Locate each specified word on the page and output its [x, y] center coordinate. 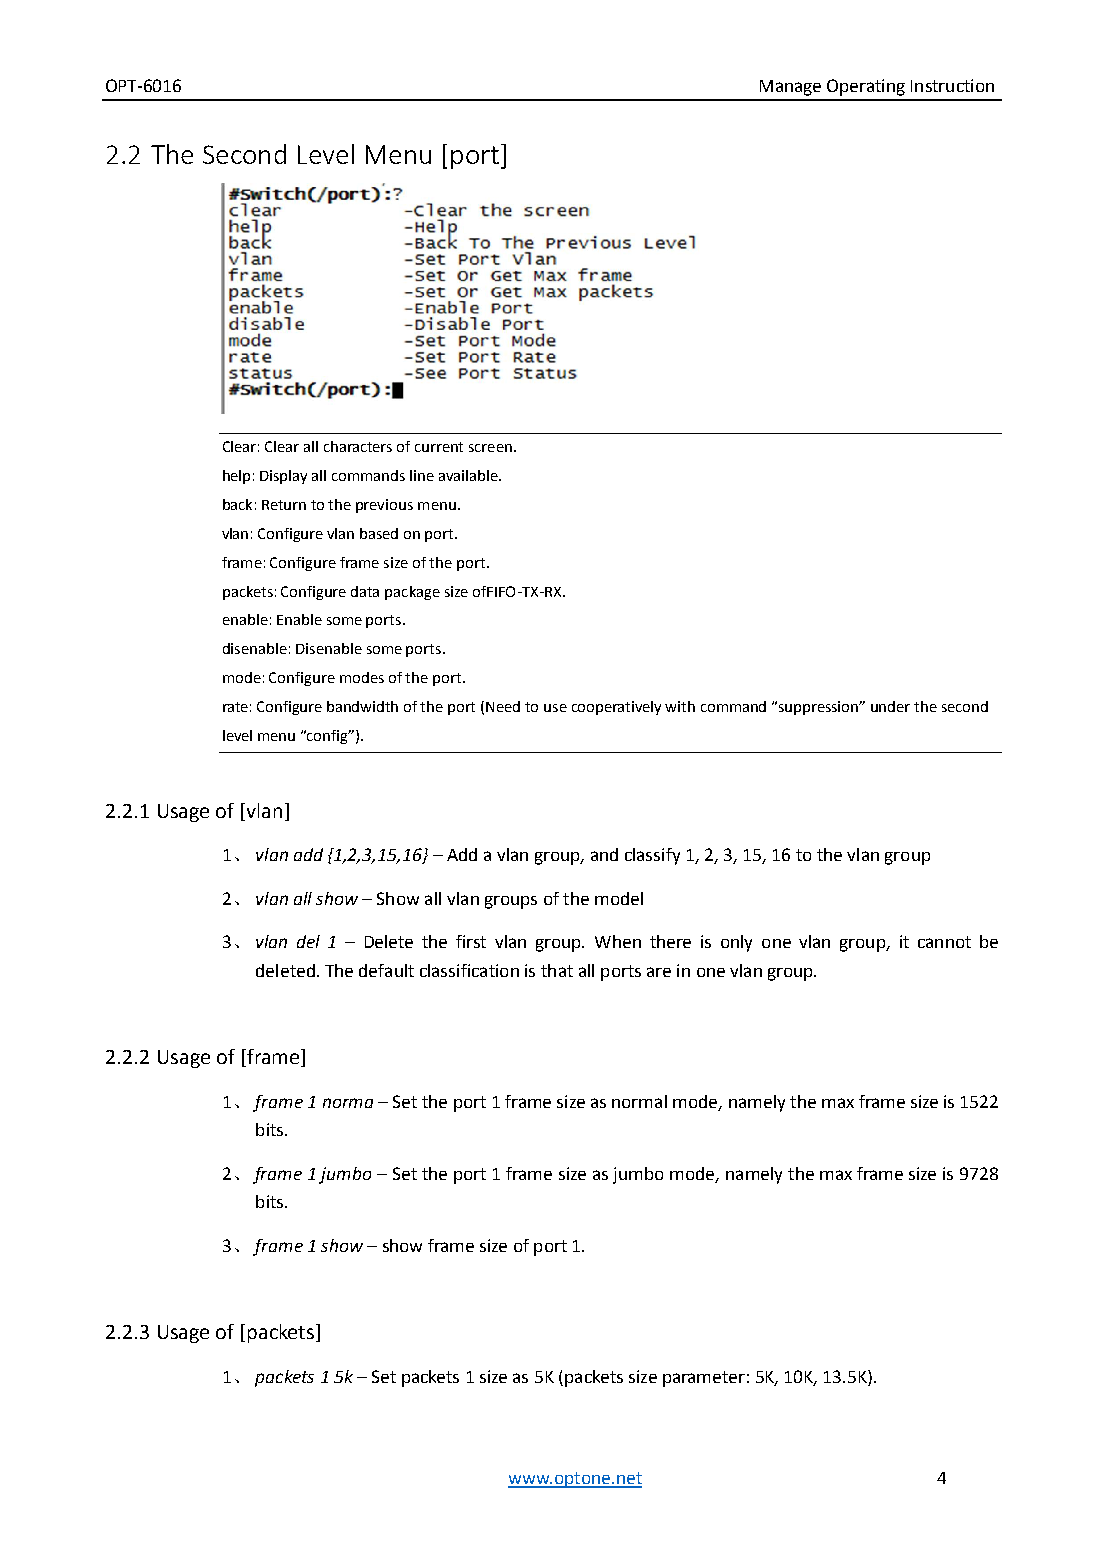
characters [358, 446]
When [618, 941]
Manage [790, 88]
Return [284, 505]
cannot [944, 942]
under [890, 706]
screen [490, 448]
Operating [866, 87]
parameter [704, 1379]
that [557, 970]
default [386, 970]
